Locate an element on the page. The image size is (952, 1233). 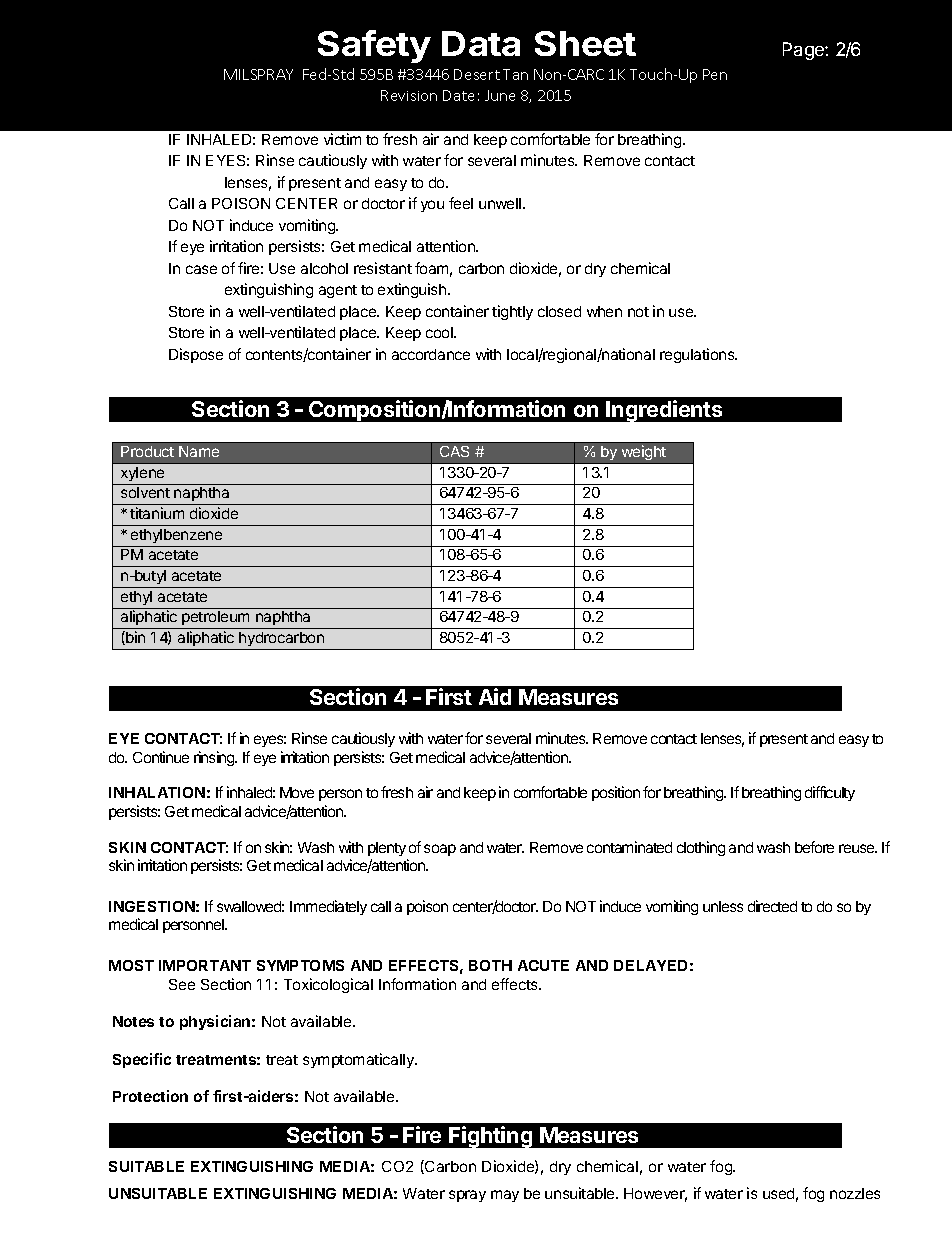
difficulty is located at coordinates (830, 793).
